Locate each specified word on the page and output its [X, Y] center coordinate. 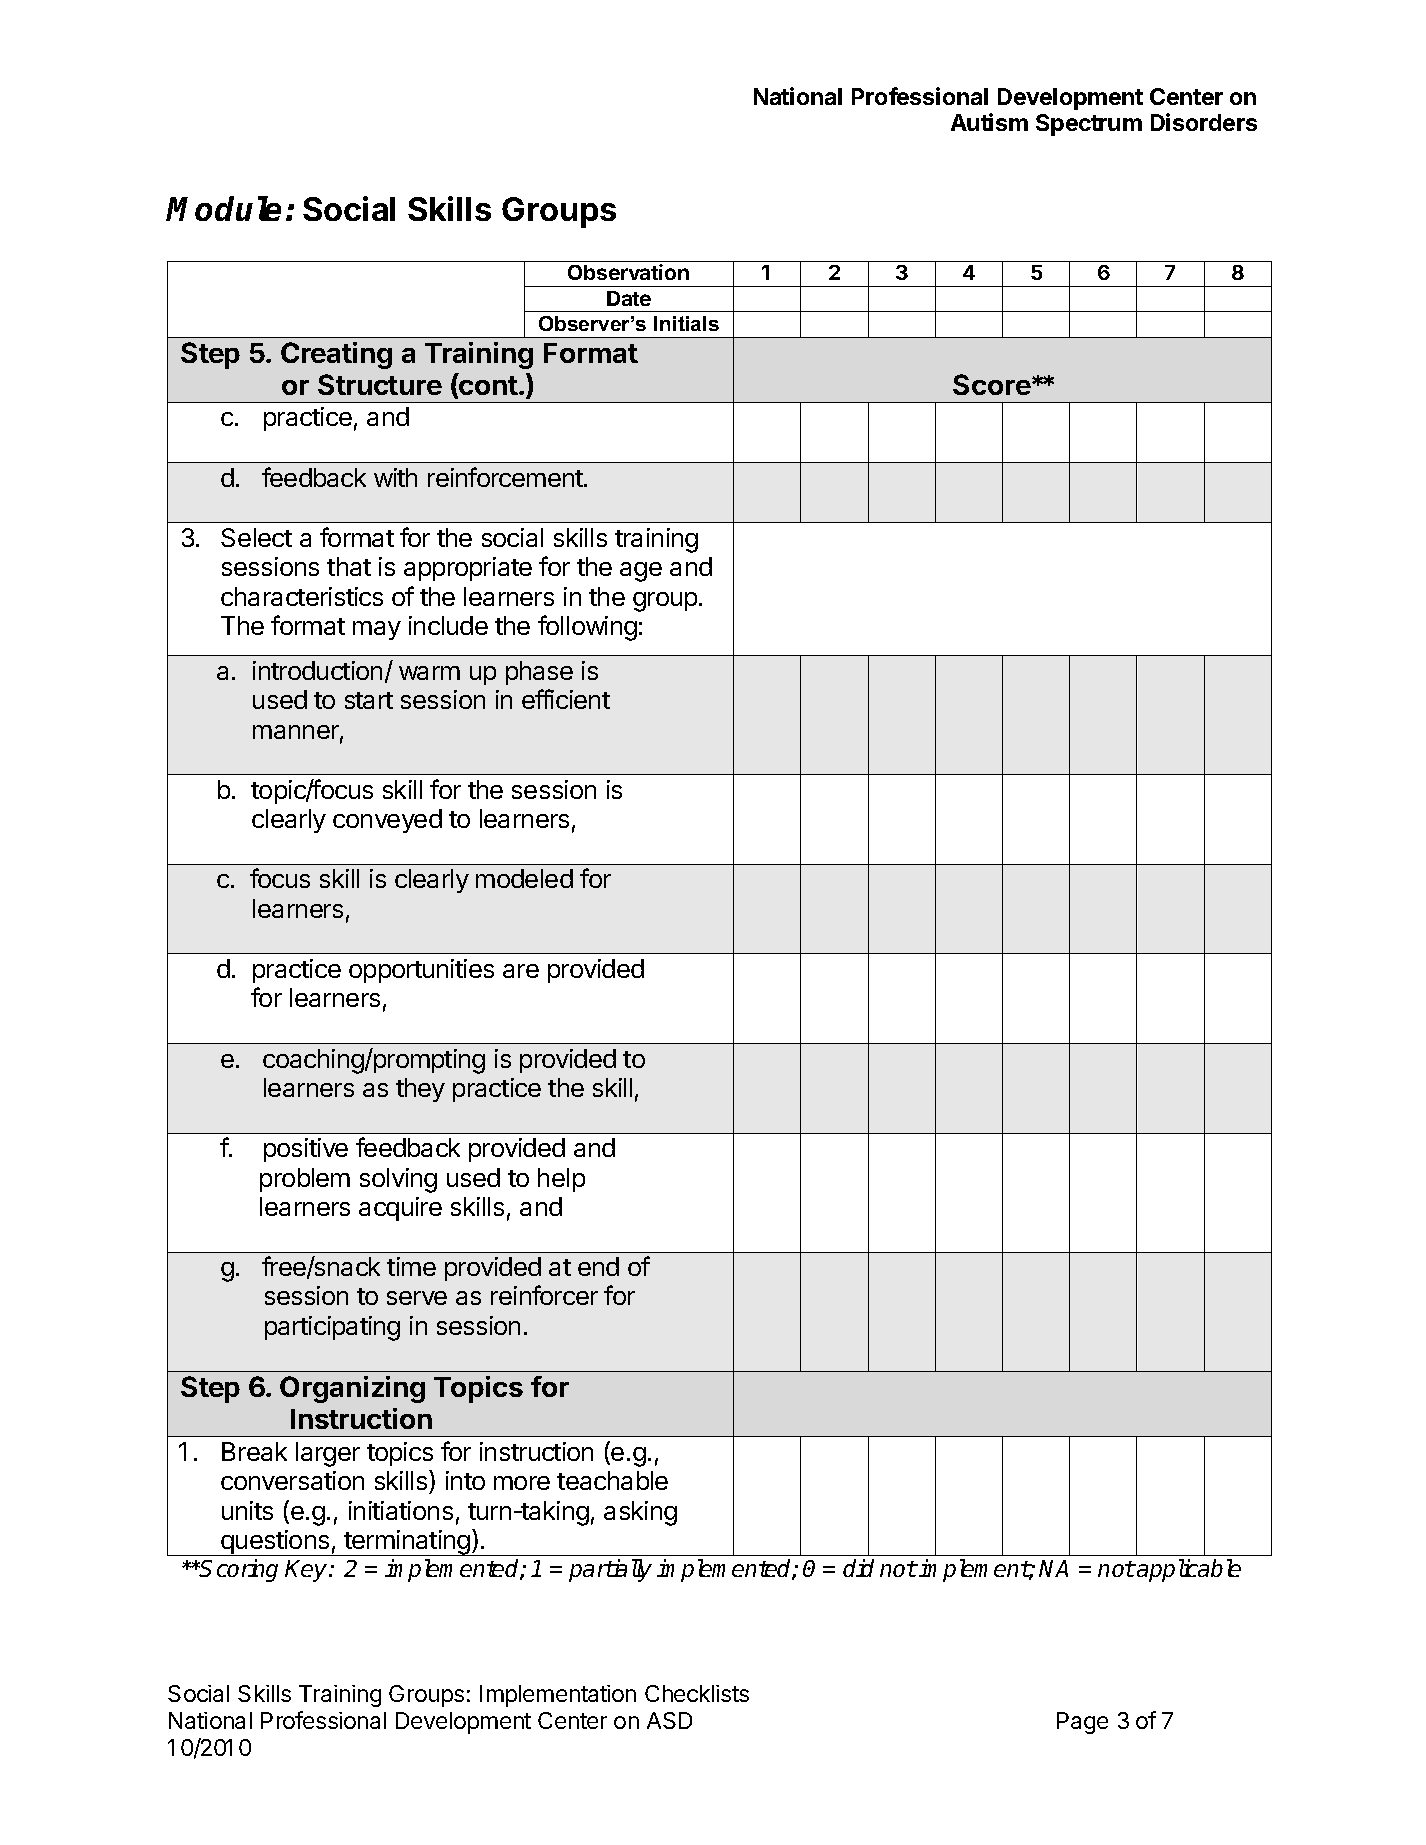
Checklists [697, 1693]
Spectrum [1089, 125]
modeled [524, 878]
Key [307, 1571]
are [521, 971]
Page [1082, 1723]
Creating [336, 355]
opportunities [421, 971]
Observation [628, 272]
